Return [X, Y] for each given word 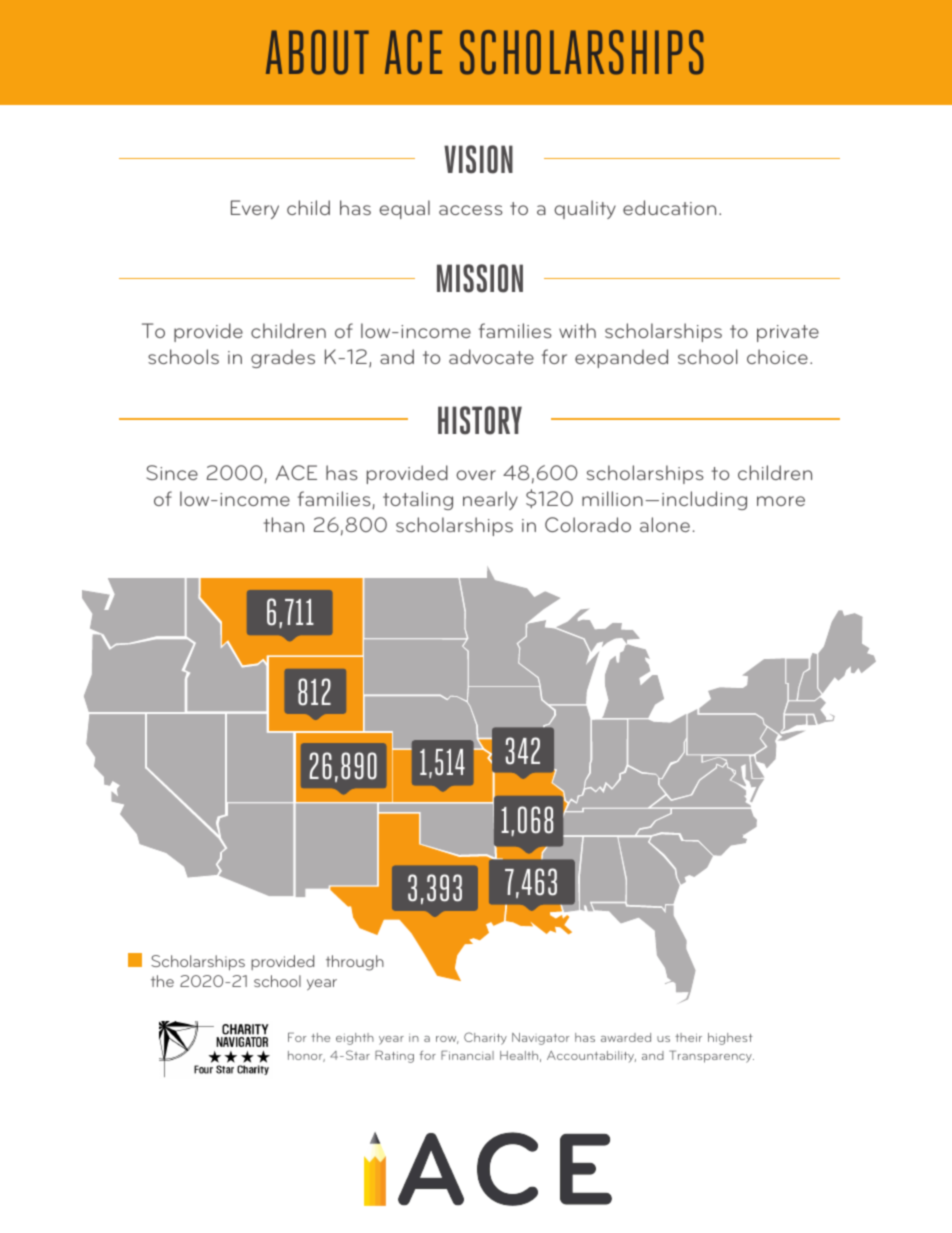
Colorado [588, 524]
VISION [478, 159]
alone [665, 524]
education [669, 207]
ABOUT [317, 52]
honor [306, 1056]
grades [283, 358]
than [283, 524]
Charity [485, 1038]
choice [777, 356]
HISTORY [480, 420]
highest [730, 1039]
